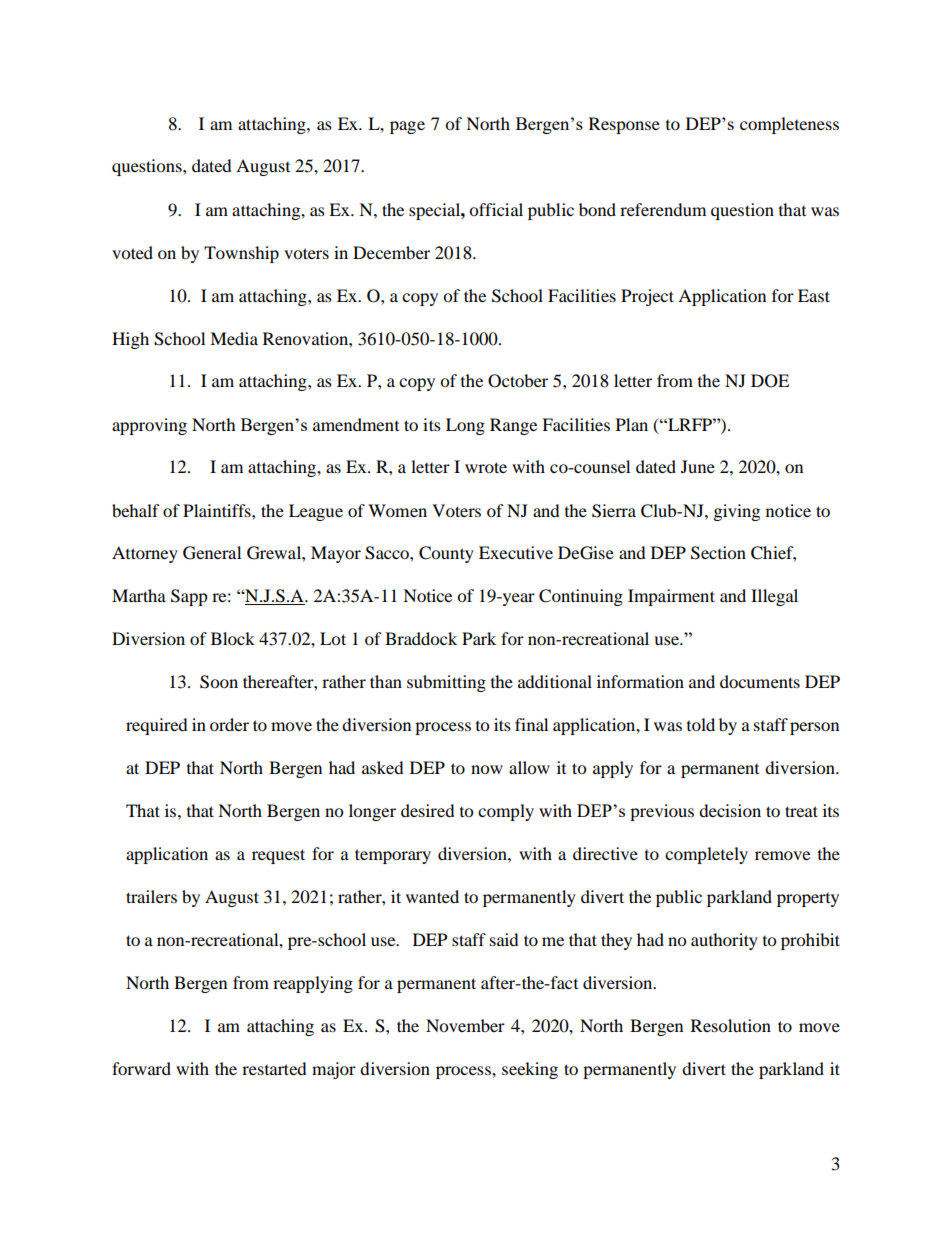 This page has height=1233, width=952. Describe the element at coordinates (241, 254) in the page. I see `Township` at that location.
